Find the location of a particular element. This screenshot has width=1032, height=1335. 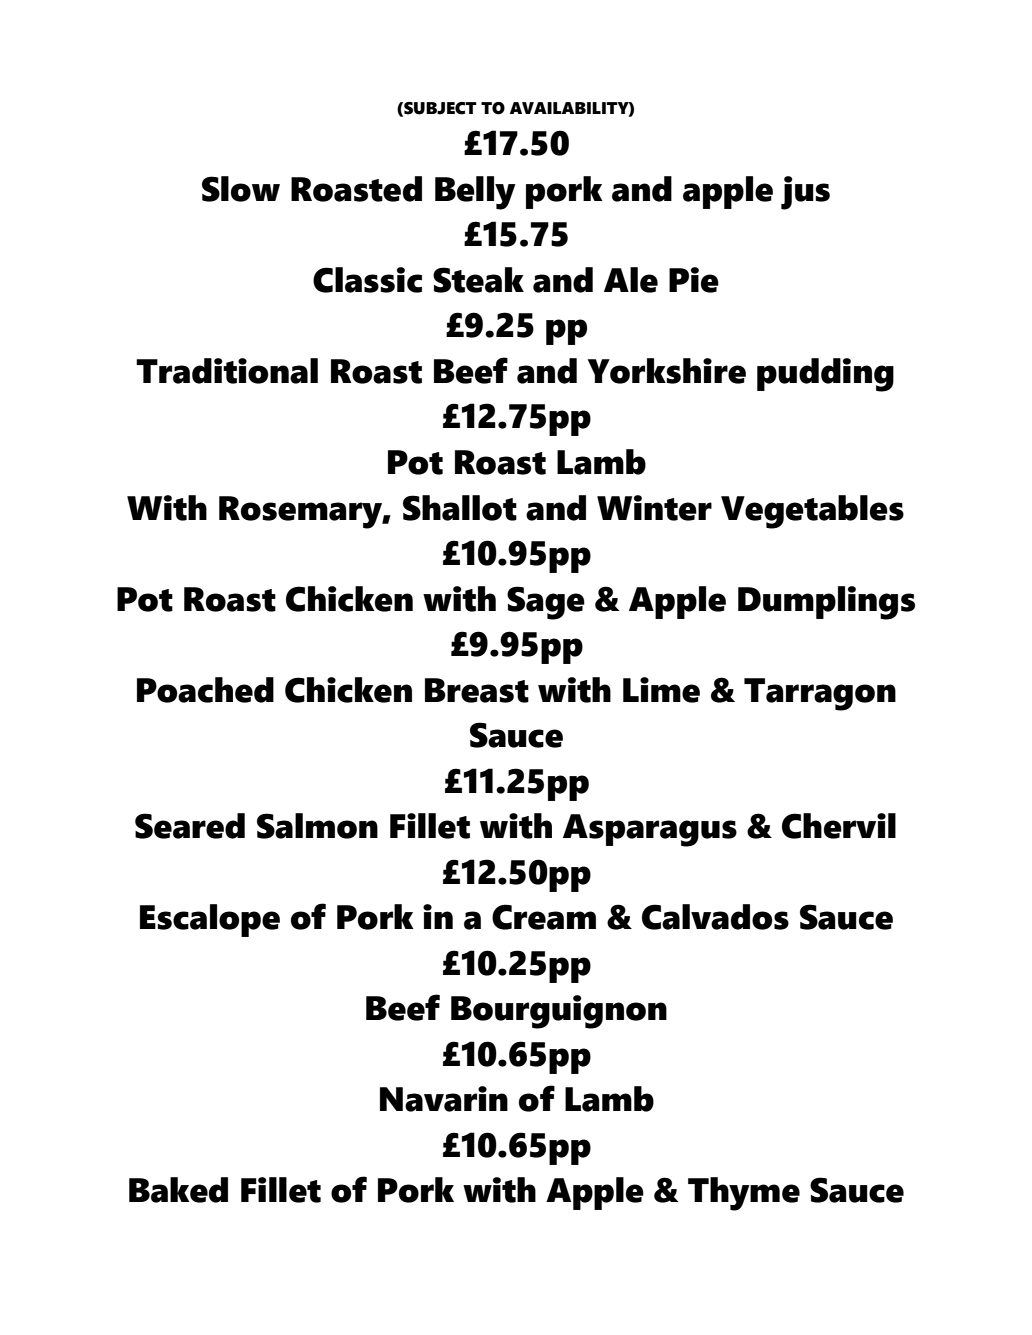

Belly is located at coordinates (475, 193).
